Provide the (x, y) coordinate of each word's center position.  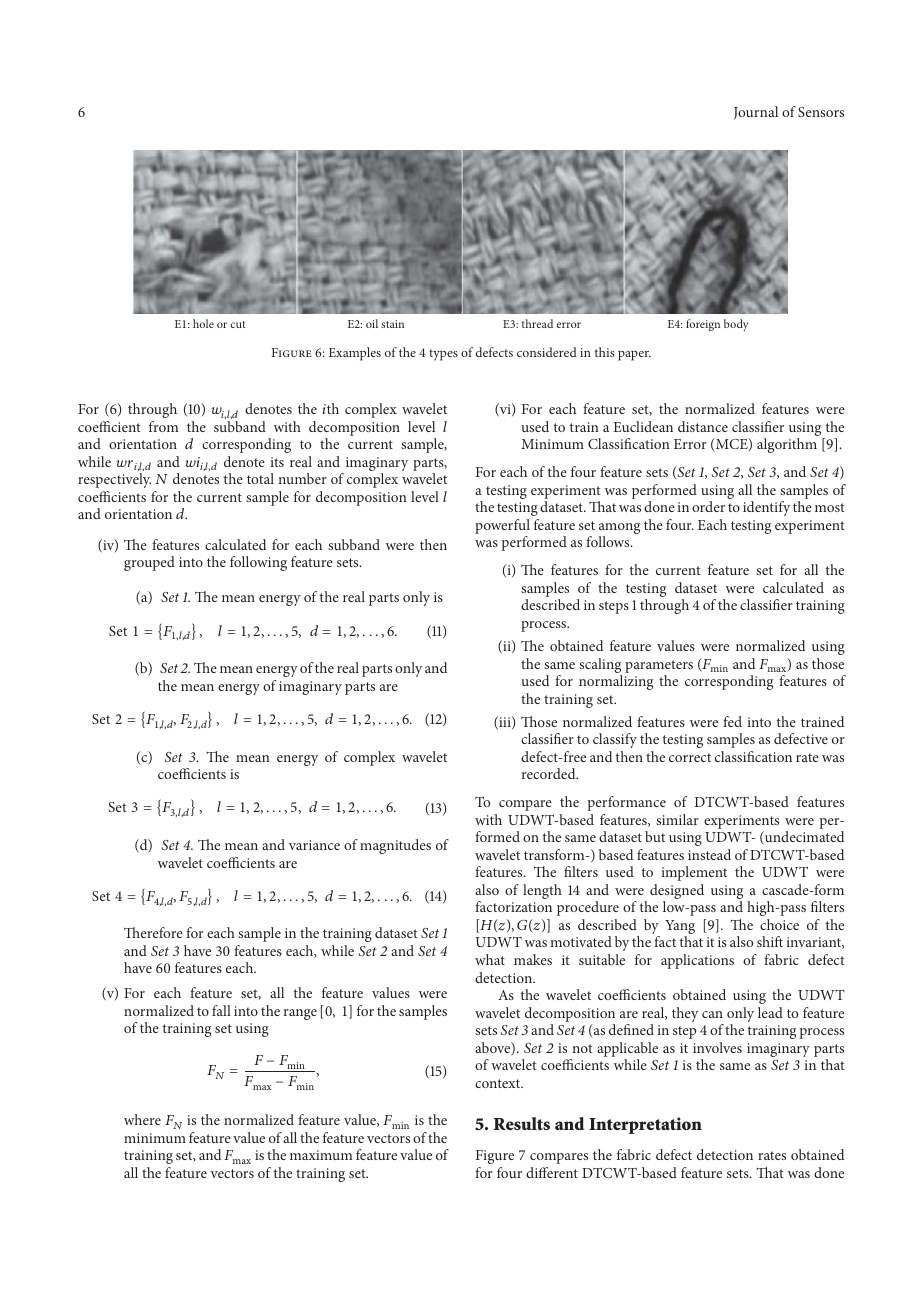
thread (537, 323)
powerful (502, 526)
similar (677, 819)
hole (203, 323)
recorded (550, 773)
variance (314, 845)
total (260, 478)
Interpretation (645, 1125)
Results (522, 1123)
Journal (756, 112)
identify (766, 508)
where (142, 1119)
